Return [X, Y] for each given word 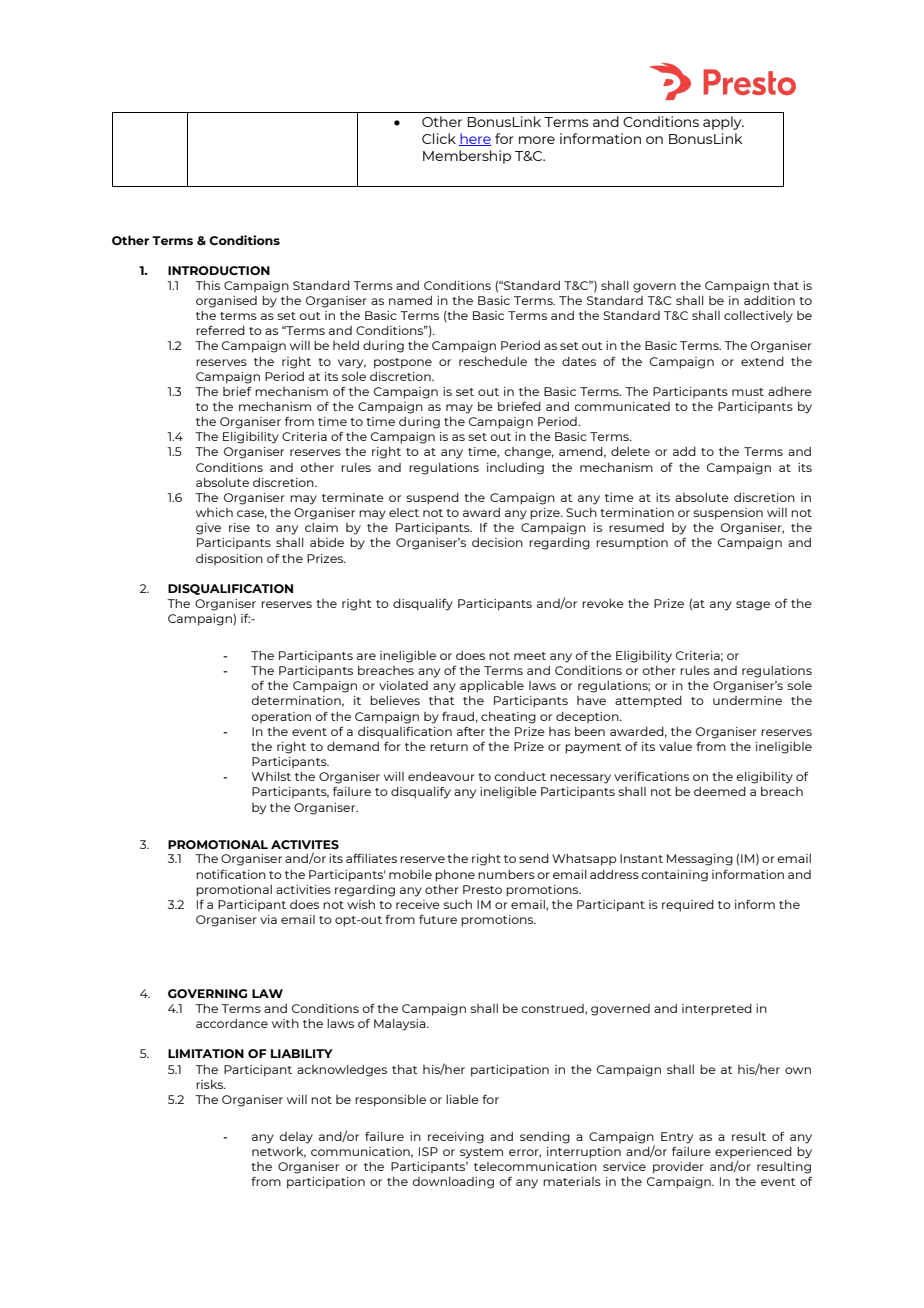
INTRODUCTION [219, 270]
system [481, 1153]
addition [769, 300]
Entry [677, 1138]
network [279, 1152]
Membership [467, 157]
